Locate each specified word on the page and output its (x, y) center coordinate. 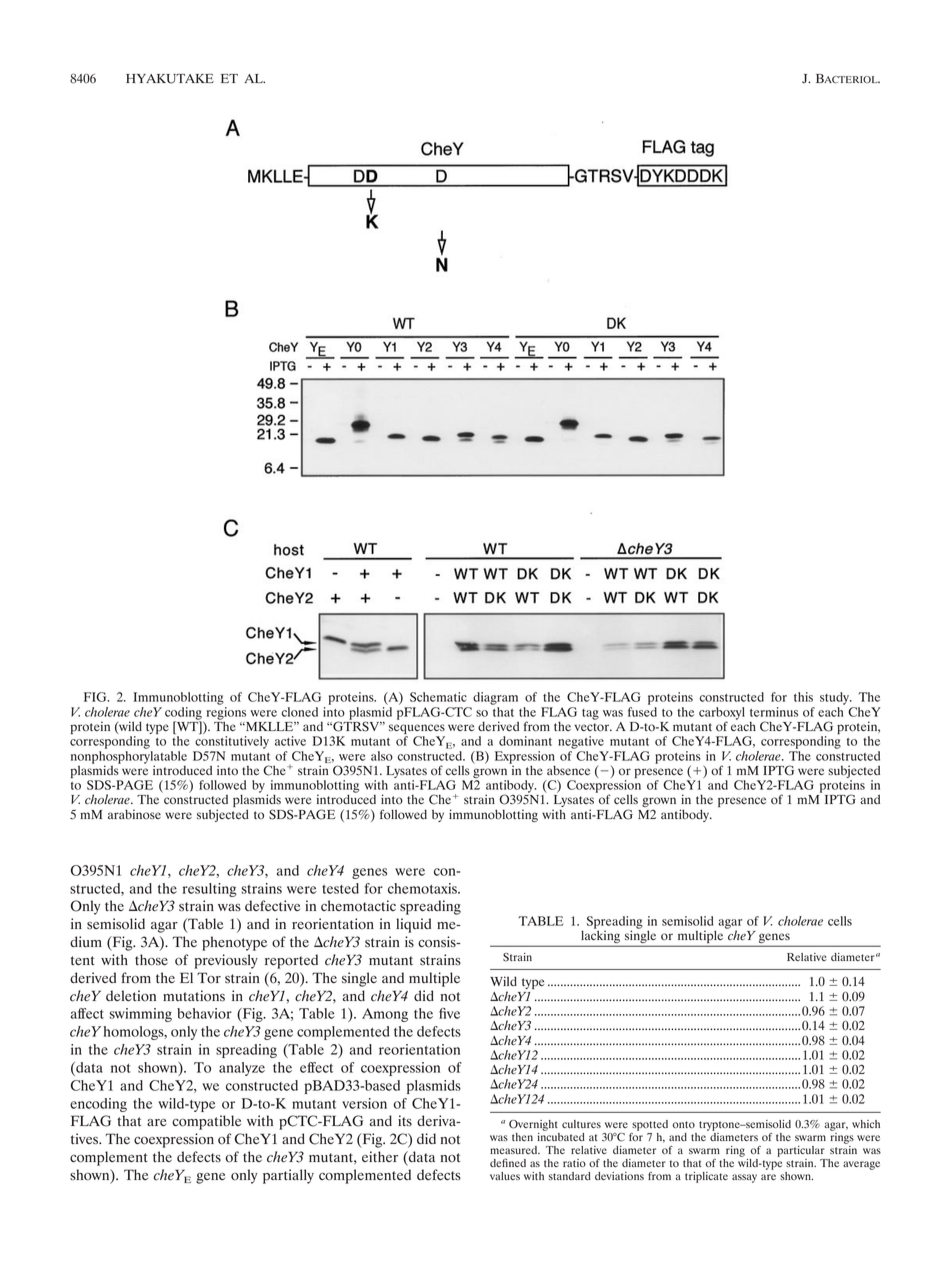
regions (226, 713)
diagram (495, 698)
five (449, 1013)
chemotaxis (423, 888)
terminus (774, 712)
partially (288, 1176)
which (866, 1124)
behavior (204, 1013)
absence (568, 770)
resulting (209, 890)
